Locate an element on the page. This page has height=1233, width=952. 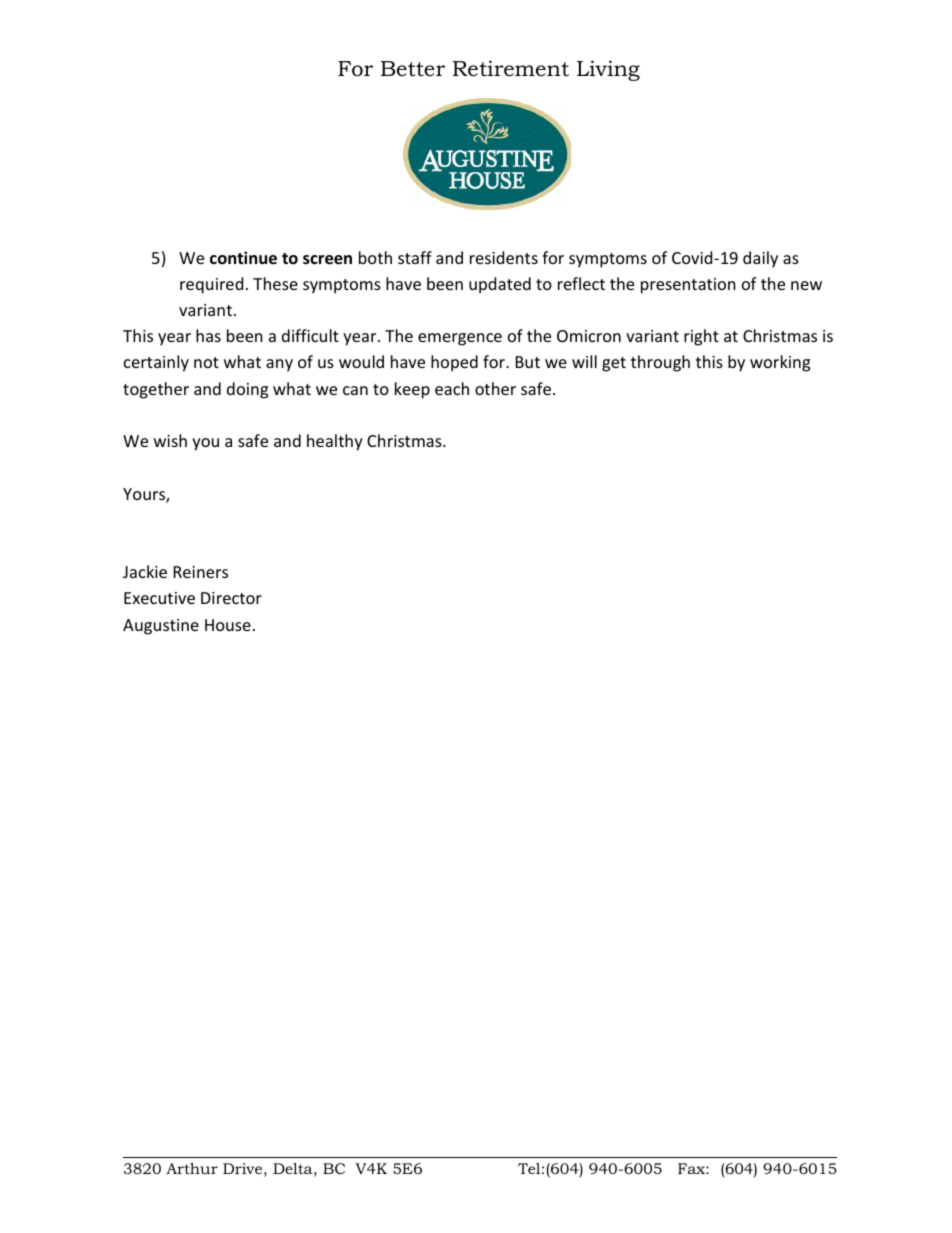
Arthur is located at coordinates (192, 1168).
